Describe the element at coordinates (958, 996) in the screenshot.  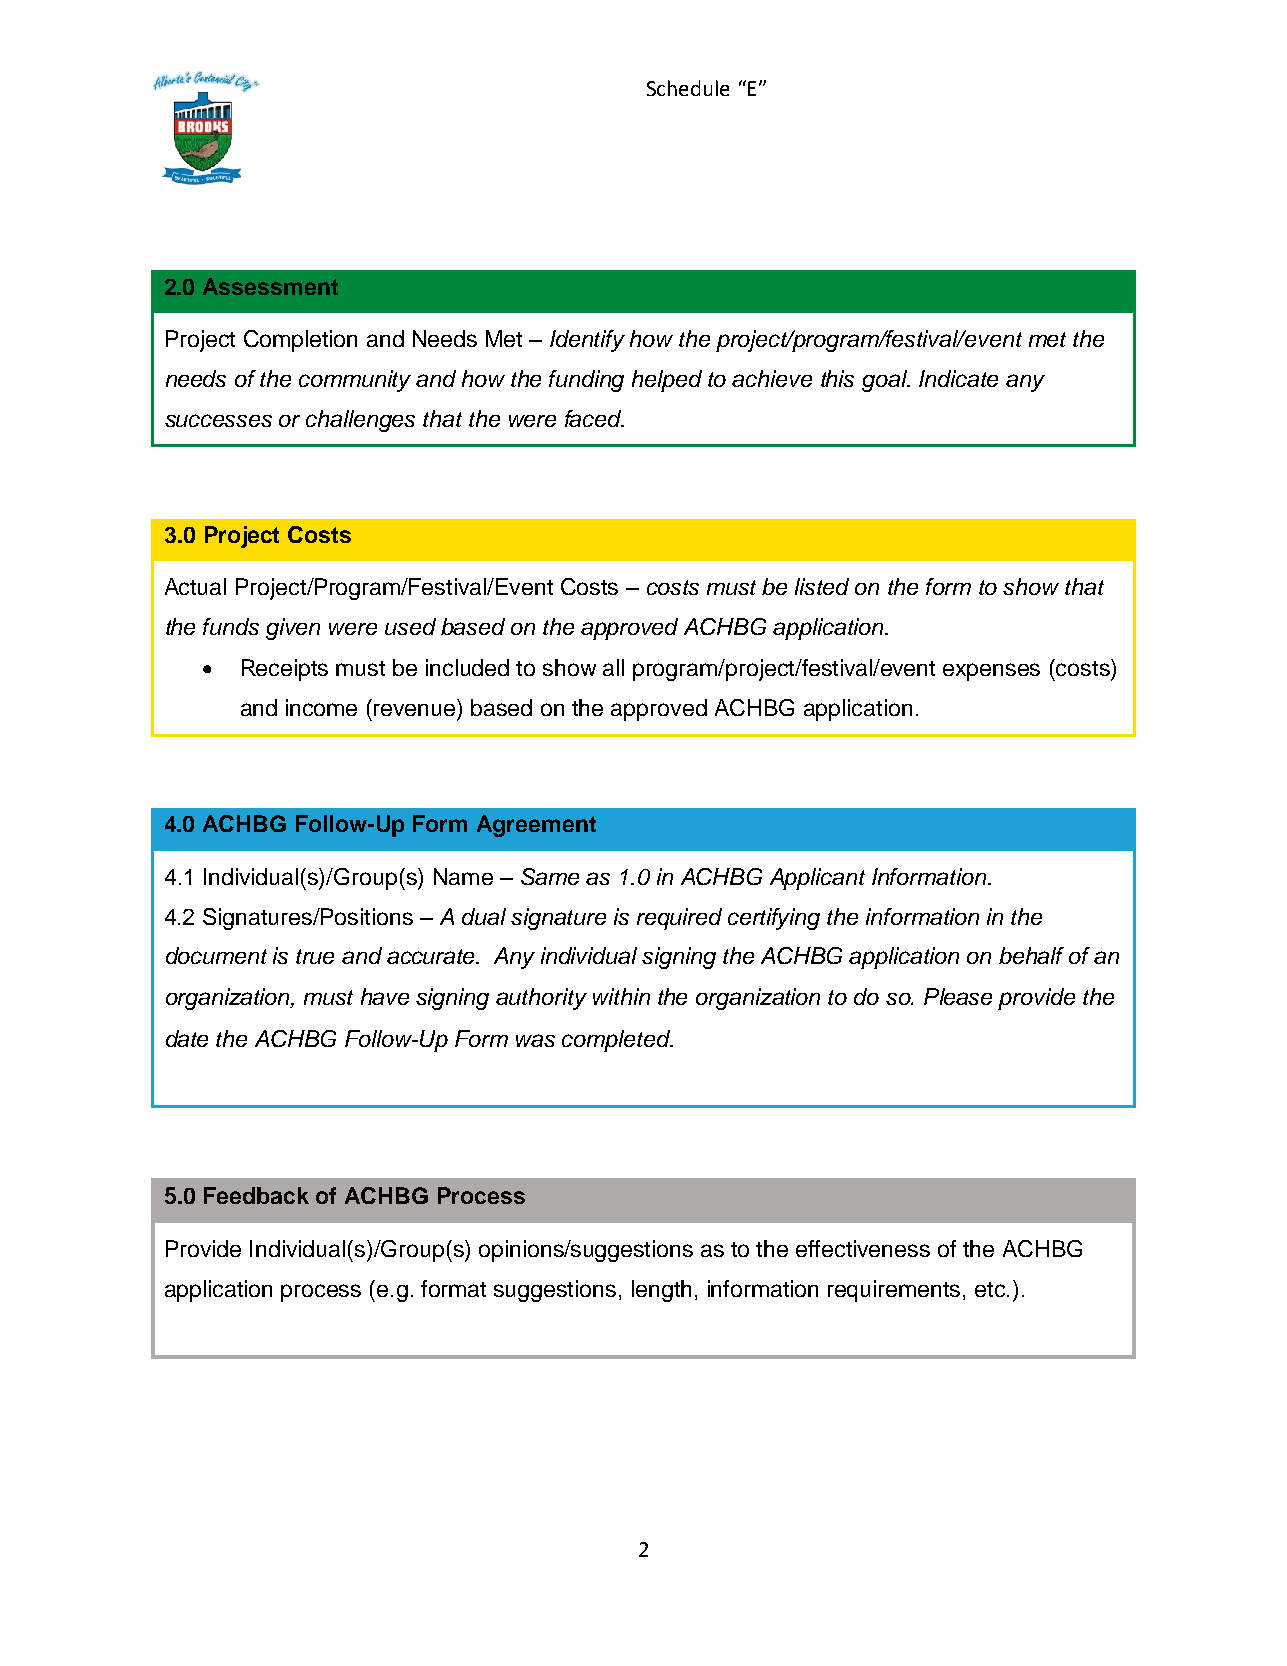
I see `Please` at that location.
